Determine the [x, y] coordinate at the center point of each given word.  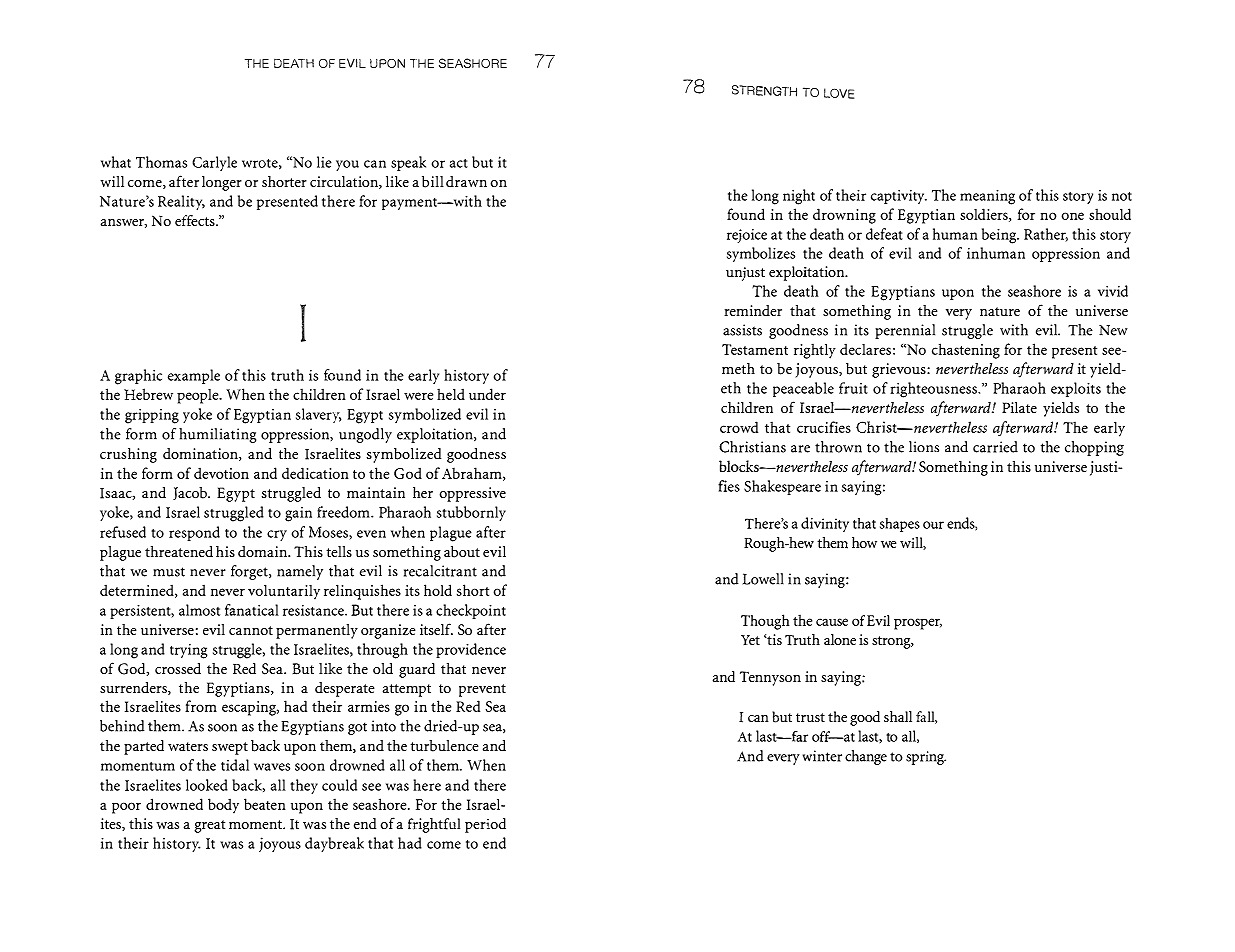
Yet [750, 640]
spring [926, 758]
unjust [745, 274]
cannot [251, 630]
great [209, 826]
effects [196, 220]
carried [995, 447]
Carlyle [214, 163]
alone [840, 639]
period [485, 825]
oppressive [472, 494]
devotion [221, 473]
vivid [1113, 291]
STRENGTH [764, 91]
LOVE [839, 93]
